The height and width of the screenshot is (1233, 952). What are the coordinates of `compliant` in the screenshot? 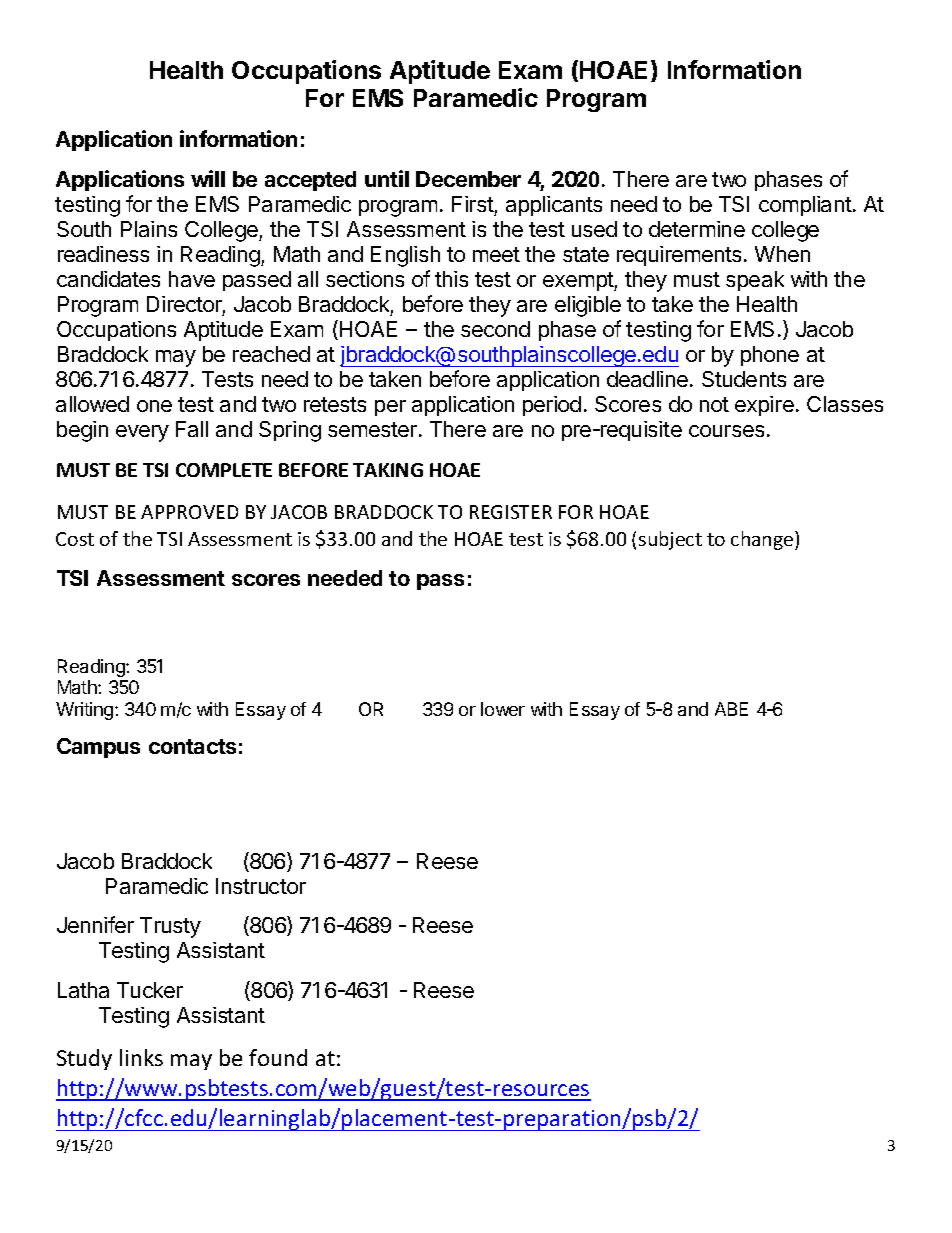 It's located at (805, 206).
